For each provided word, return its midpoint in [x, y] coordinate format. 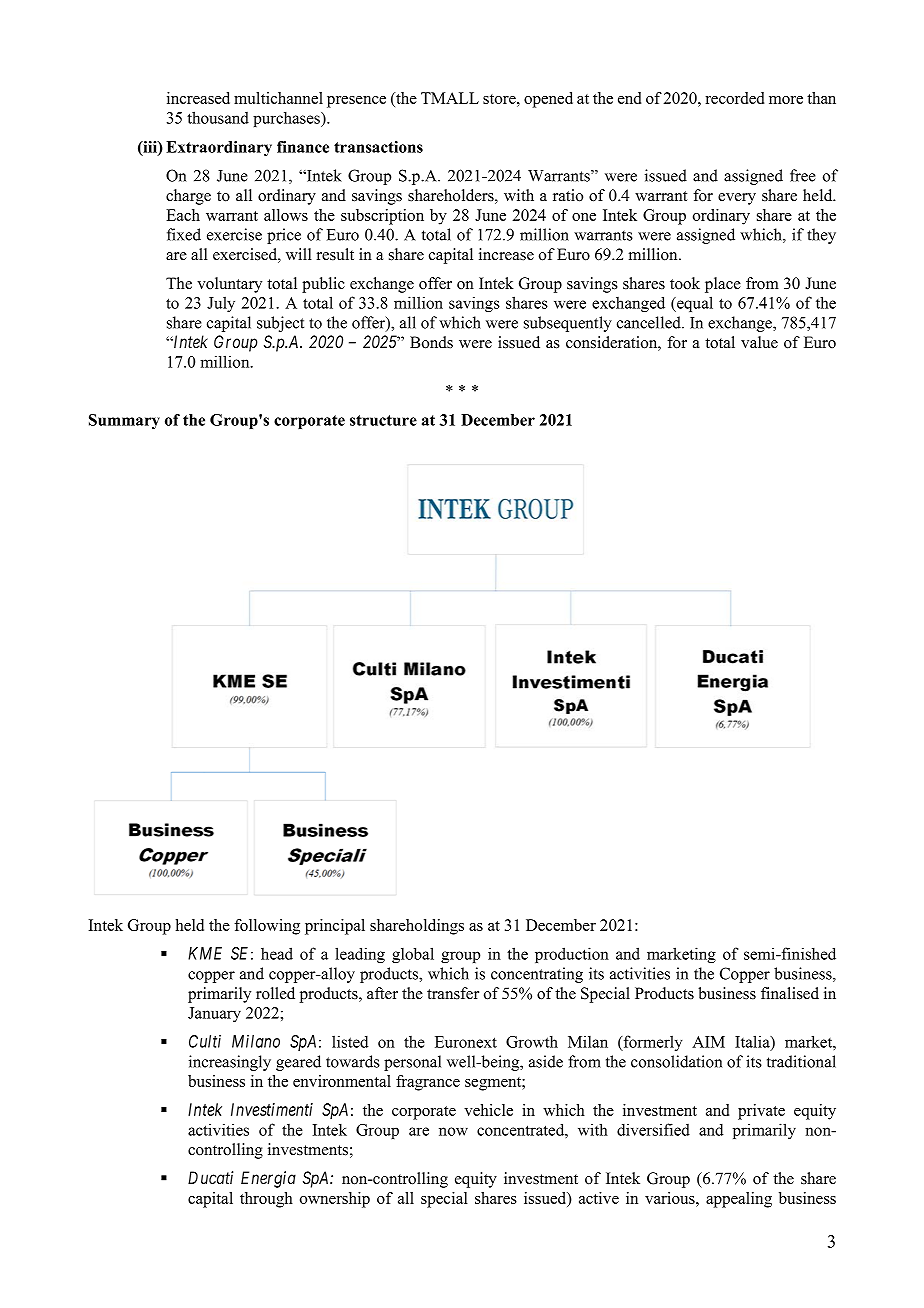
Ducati [210, 1177]
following [267, 927]
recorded [735, 98]
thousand [218, 117]
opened [548, 100]
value [759, 342]
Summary [124, 421]
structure [383, 420]
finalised [790, 993]
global [413, 955]
